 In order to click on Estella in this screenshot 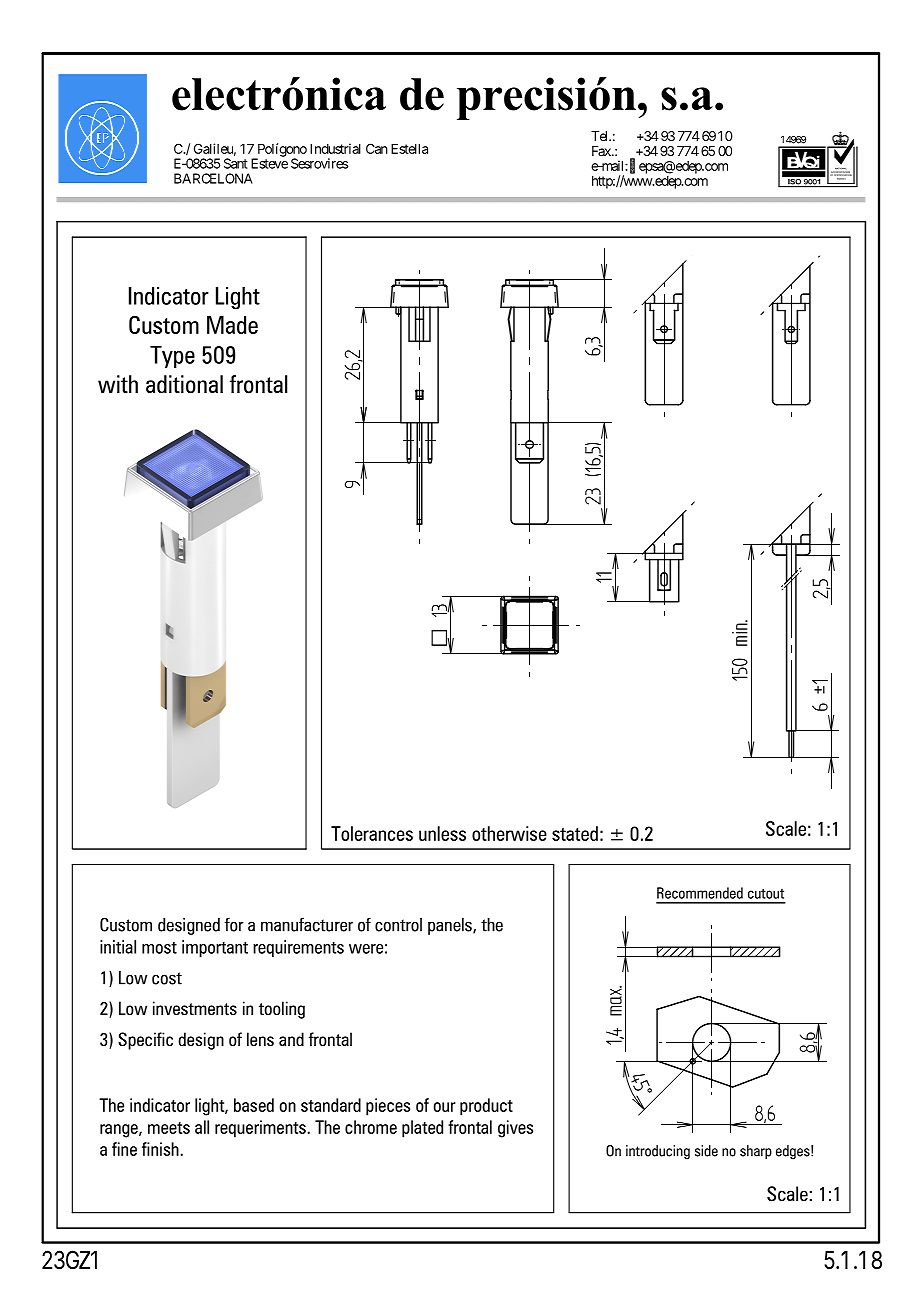, I will do `click(409, 149)`.
